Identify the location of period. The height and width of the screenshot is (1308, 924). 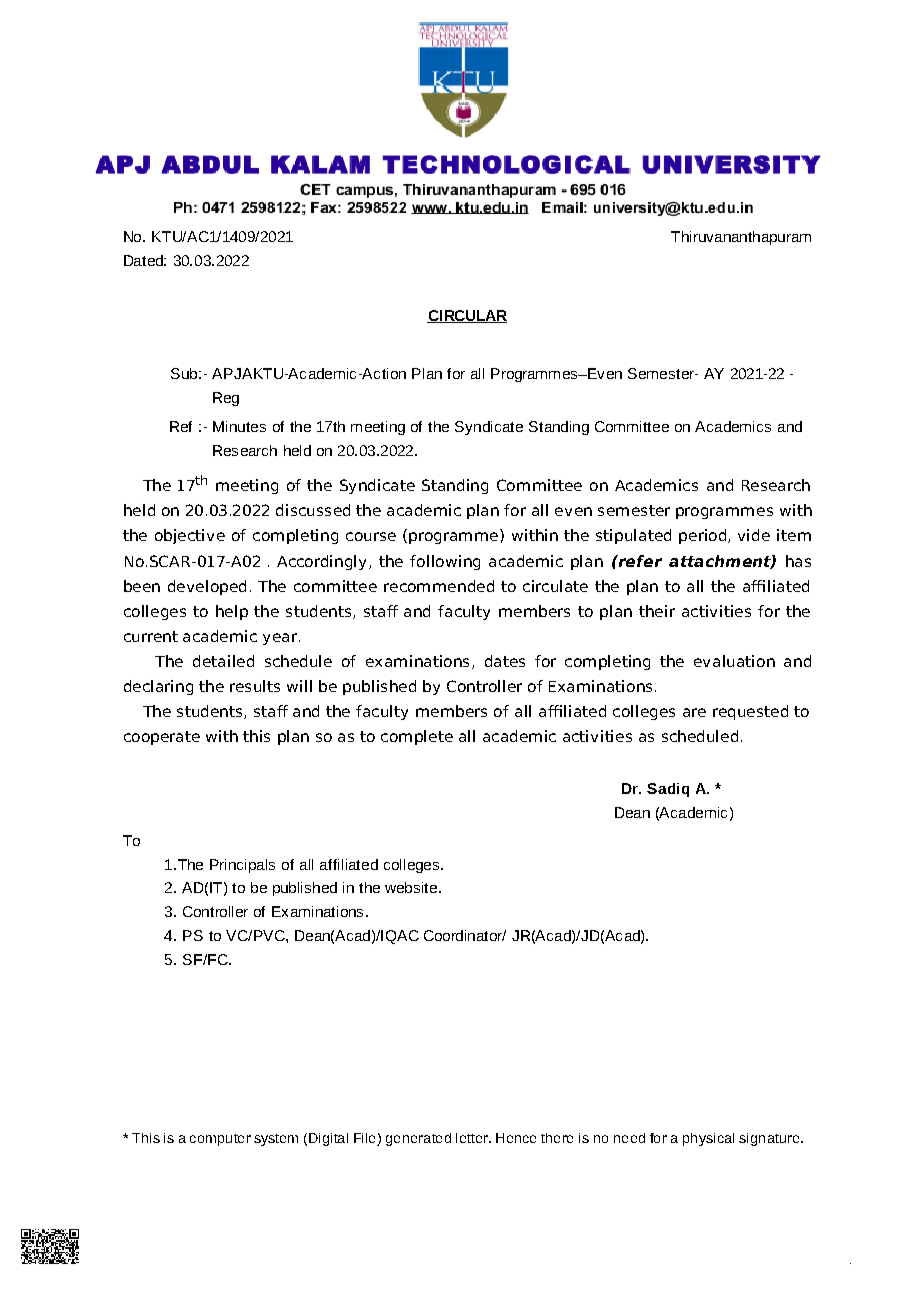
(704, 536).
